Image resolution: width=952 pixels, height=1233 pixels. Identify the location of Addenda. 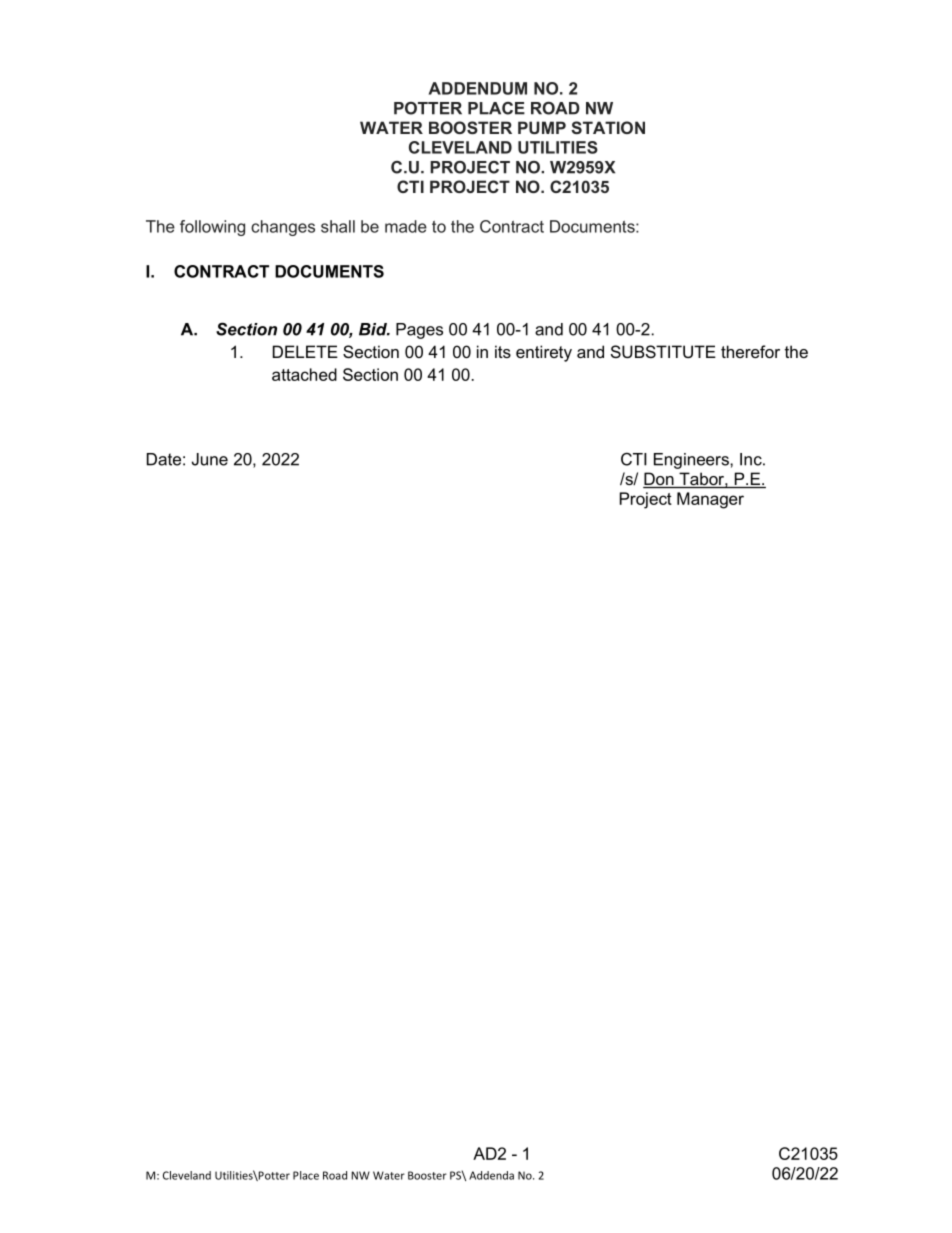
(491, 1175).
